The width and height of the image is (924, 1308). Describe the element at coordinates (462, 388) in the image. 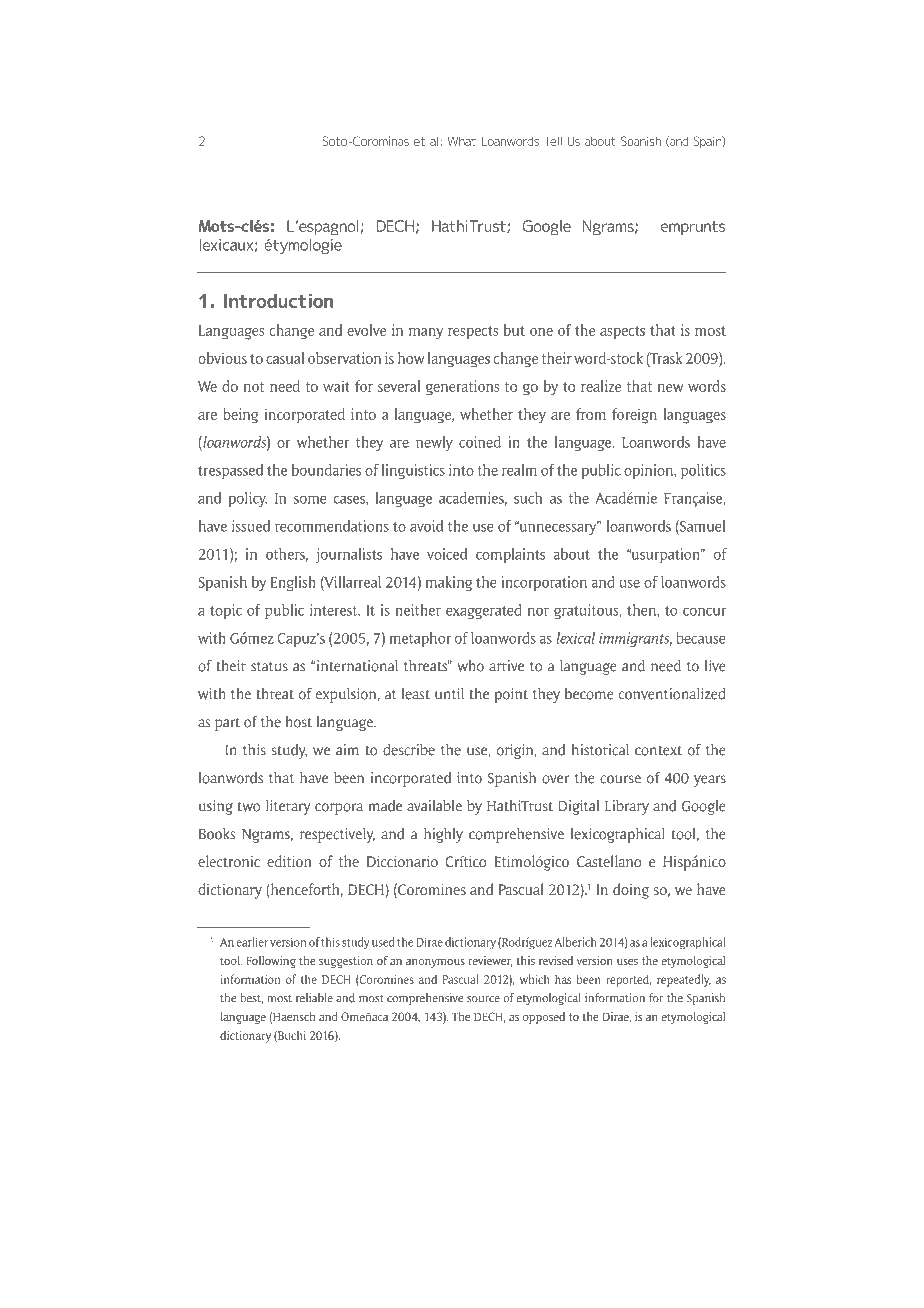

I see `generations` at that location.
